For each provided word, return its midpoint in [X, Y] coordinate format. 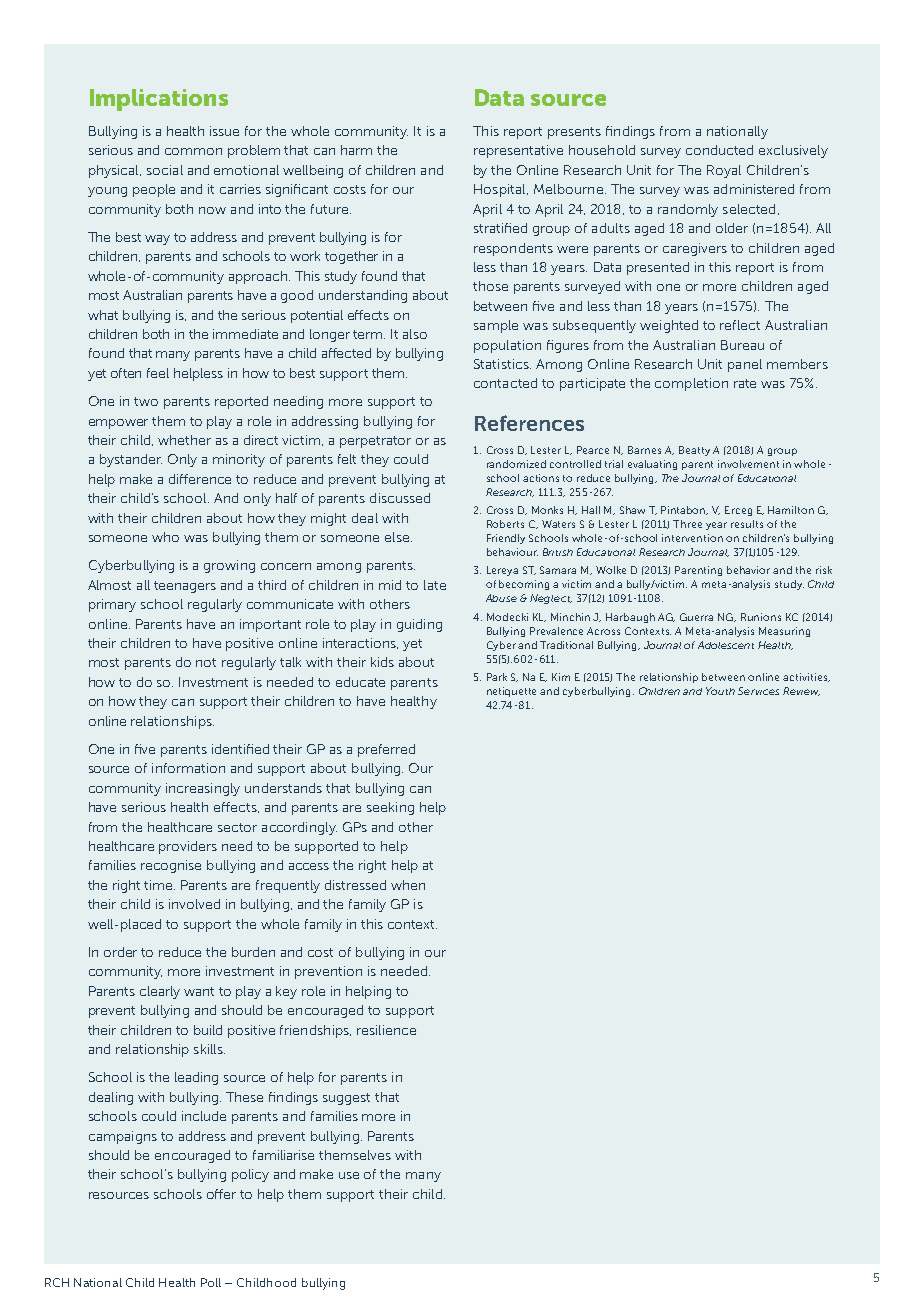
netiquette [511, 692]
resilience [386, 1030]
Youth [720, 691]
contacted [505, 383]
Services [758, 691]
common [193, 151]
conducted [719, 150]
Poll [211, 1282]
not [206, 662]
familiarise [283, 1155]
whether [184, 440]
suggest [346, 1099]
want [199, 991]
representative [518, 151]
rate [745, 383]
